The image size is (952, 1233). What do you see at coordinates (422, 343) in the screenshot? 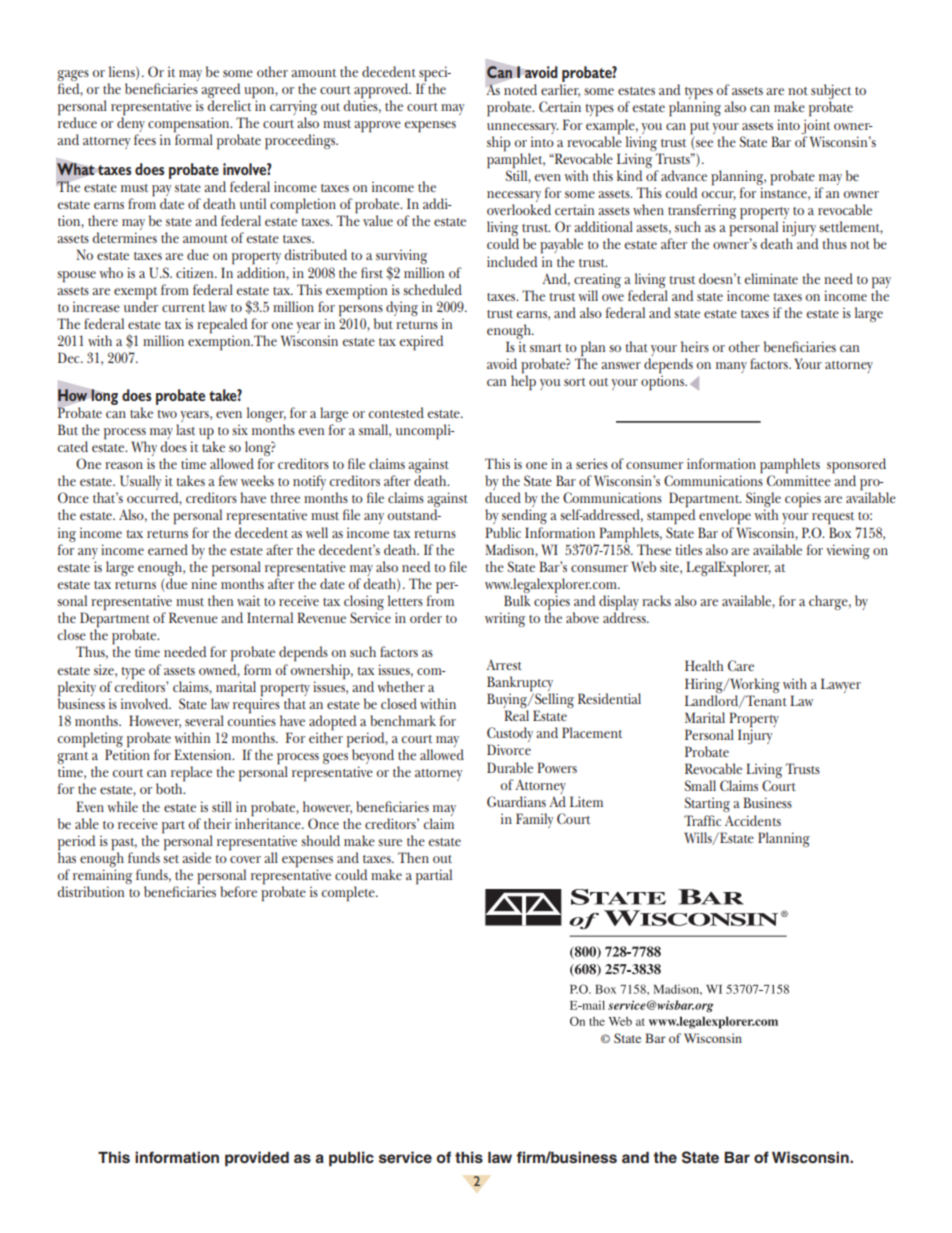
I see `expired` at bounding box center [422, 343].
